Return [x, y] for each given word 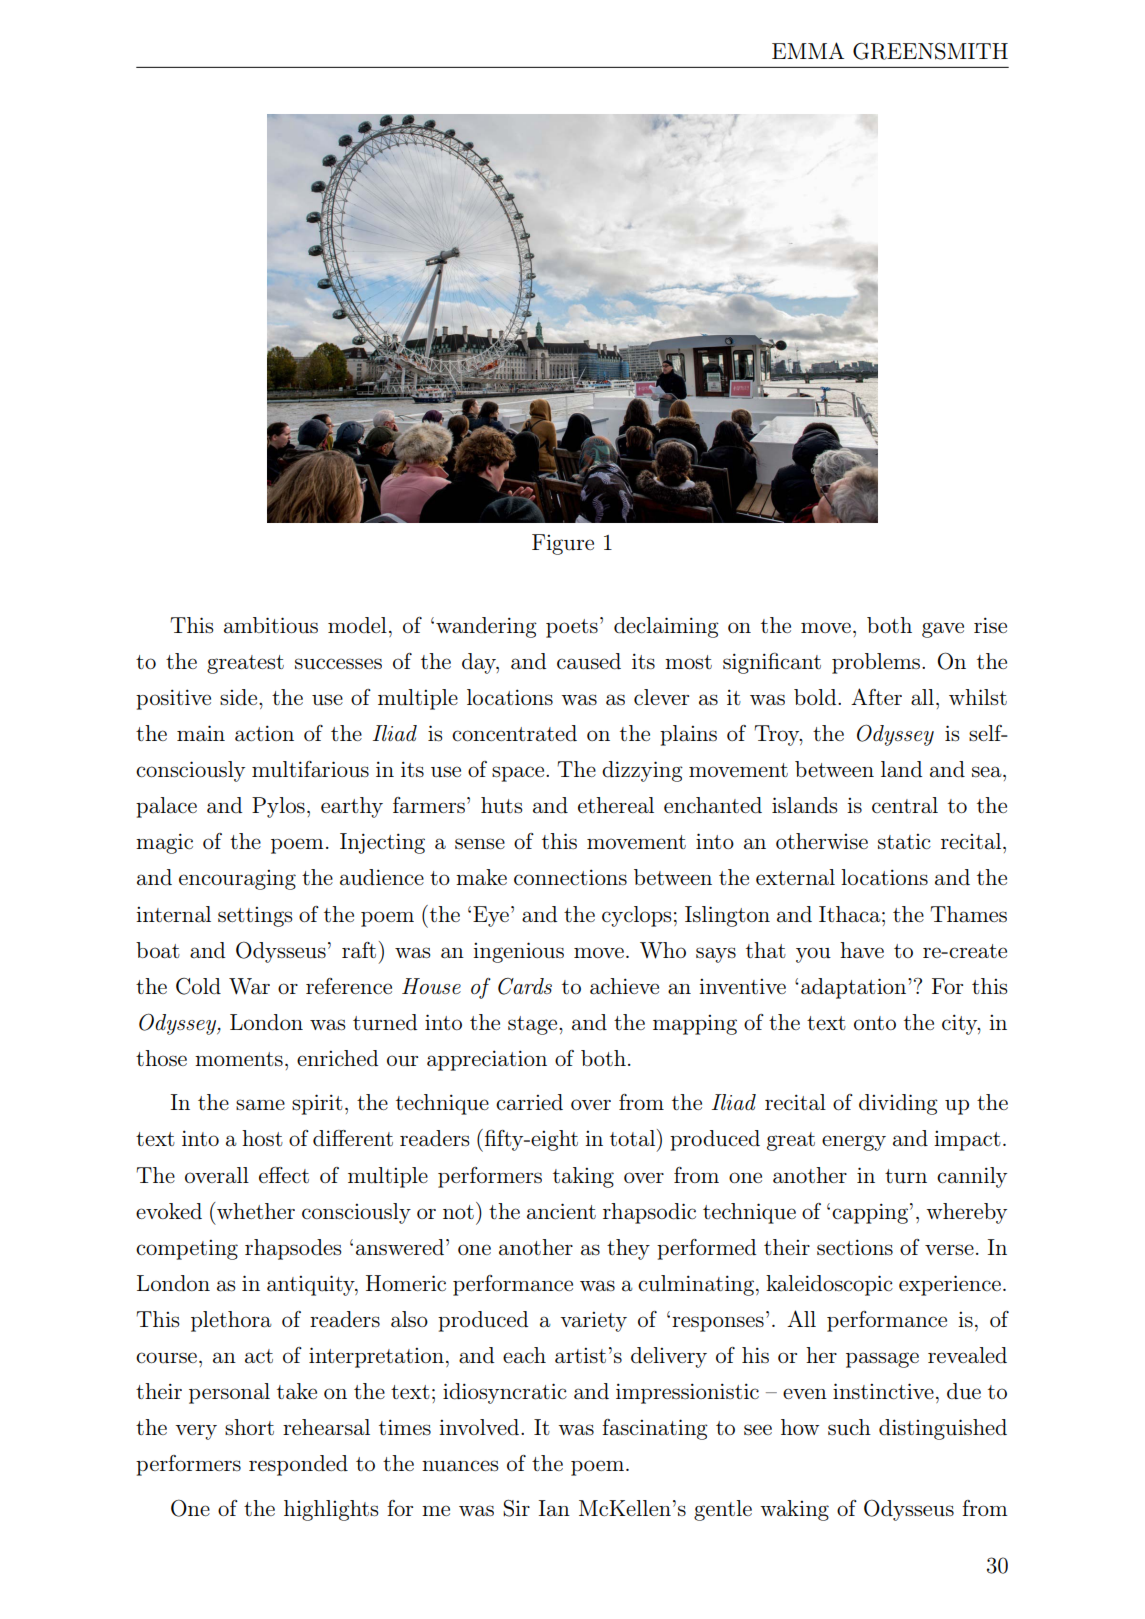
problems [876, 663]
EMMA [808, 50]
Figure [563, 544]
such [849, 1427]
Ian [554, 1508]
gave [943, 630]
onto [875, 1023]
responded [298, 1465]
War [249, 986]
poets [572, 628]
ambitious [271, 625]
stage [534, 1025]
